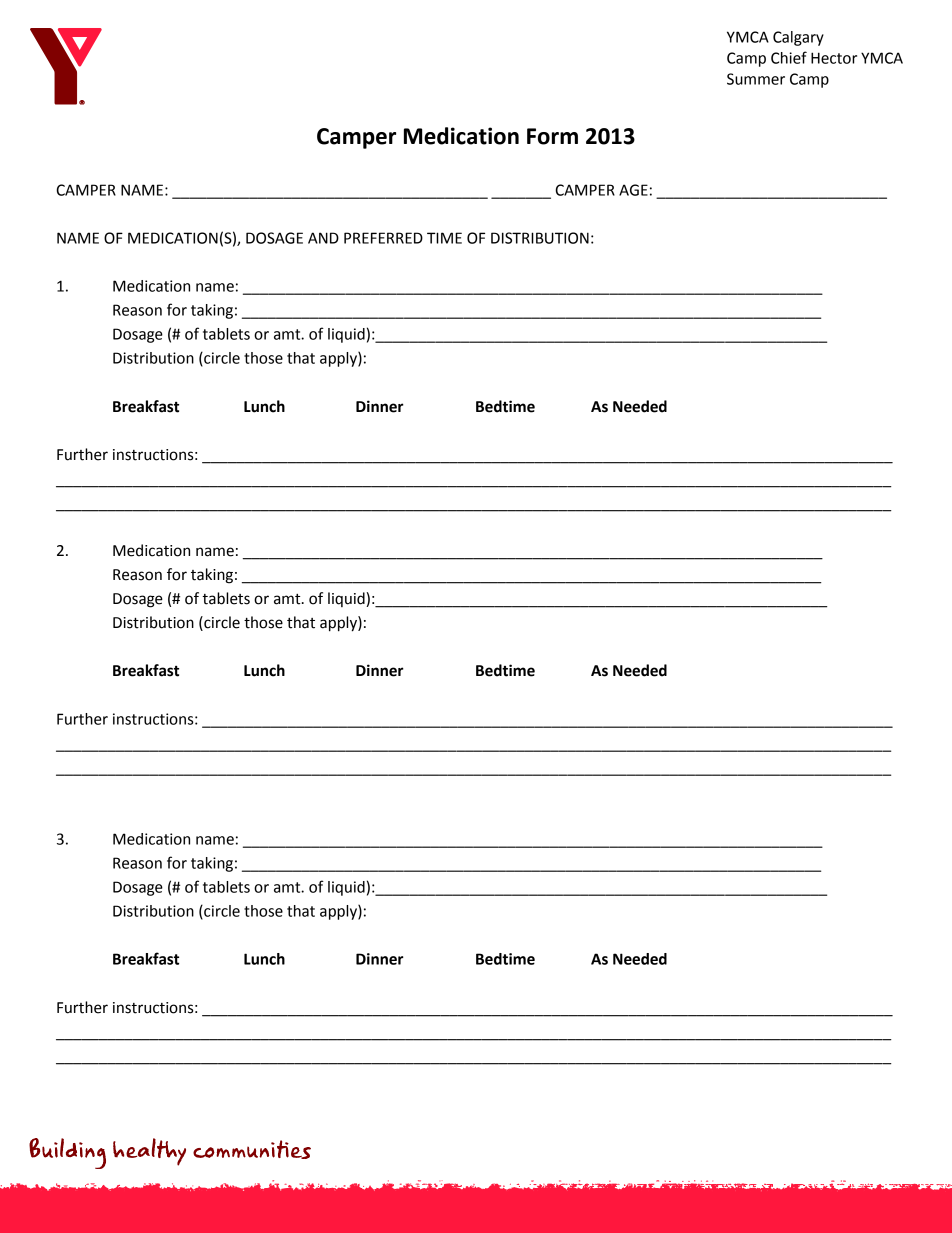  I want to click on Calgary, so click(798, 38).
